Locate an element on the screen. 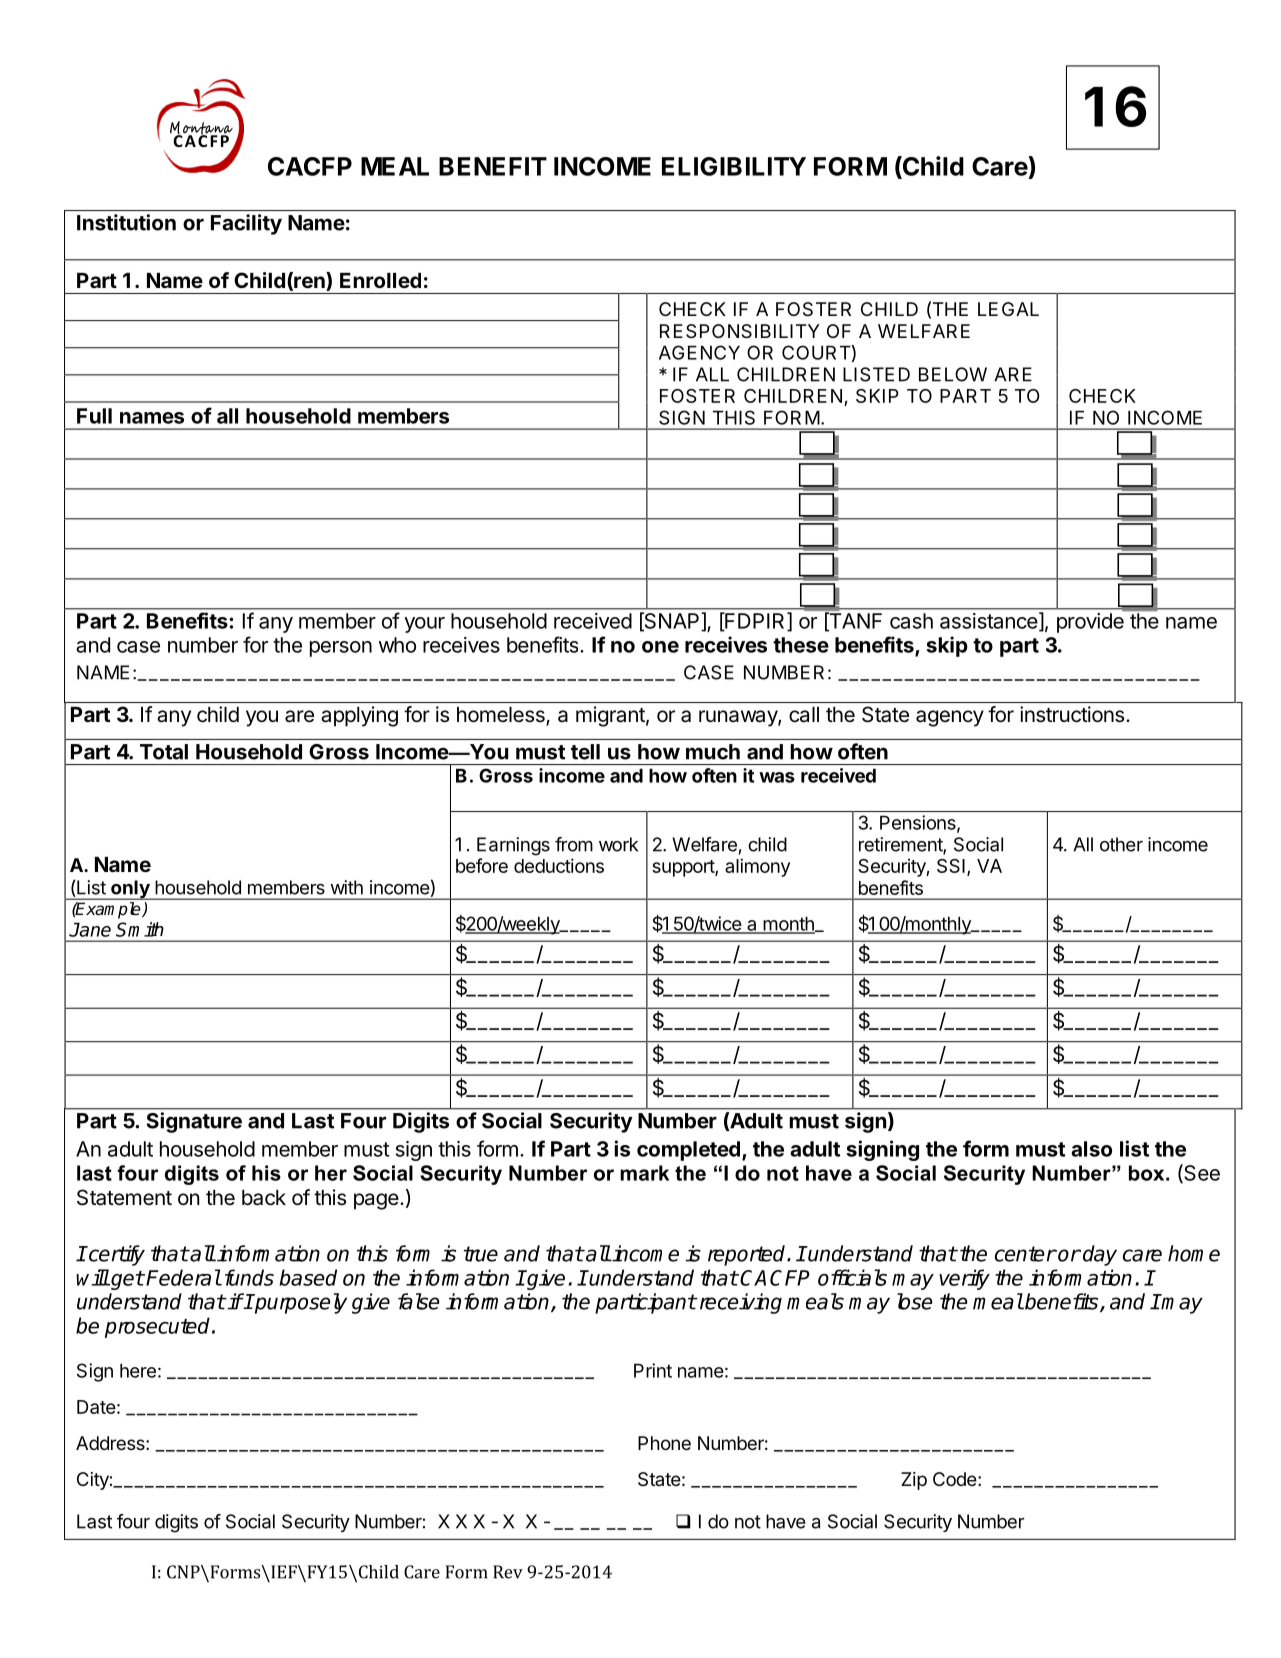 This screenshot has height=1658, width=1281. Date is located at coordinates (96, 1407).
